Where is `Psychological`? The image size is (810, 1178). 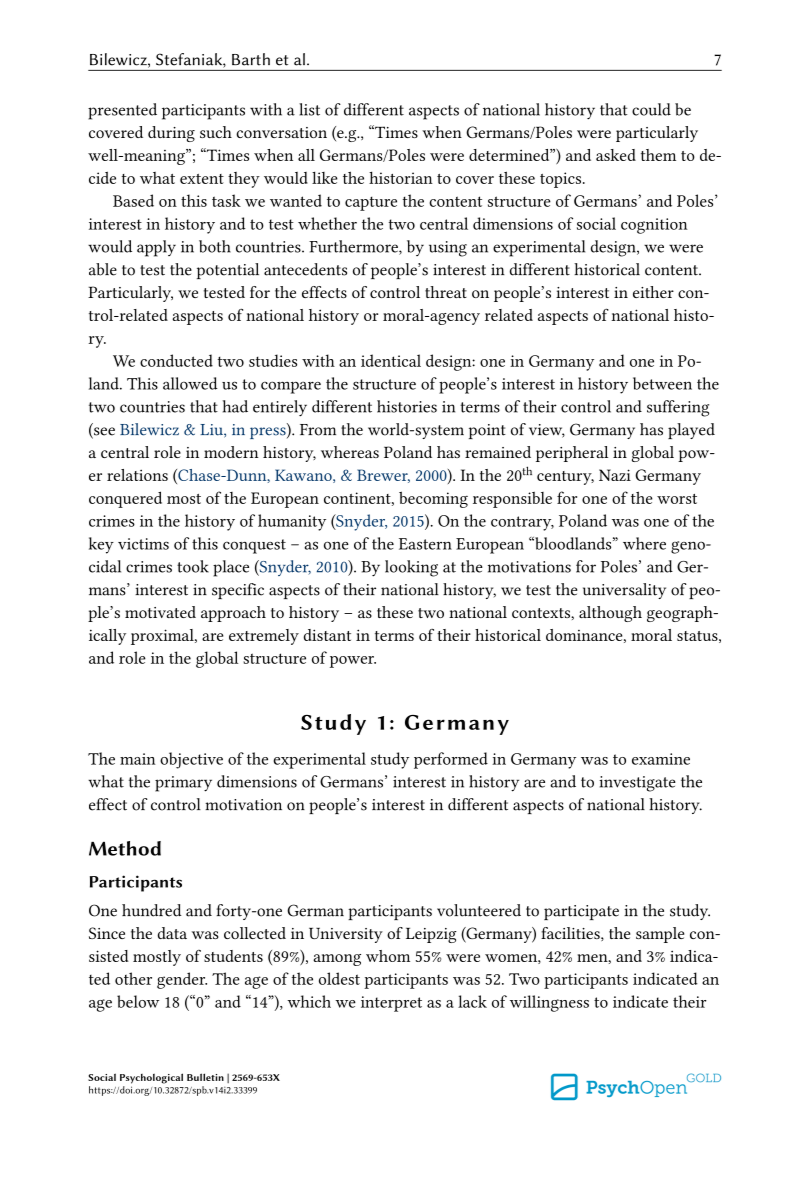
Psychological is located at coordinates (151, 1078).
